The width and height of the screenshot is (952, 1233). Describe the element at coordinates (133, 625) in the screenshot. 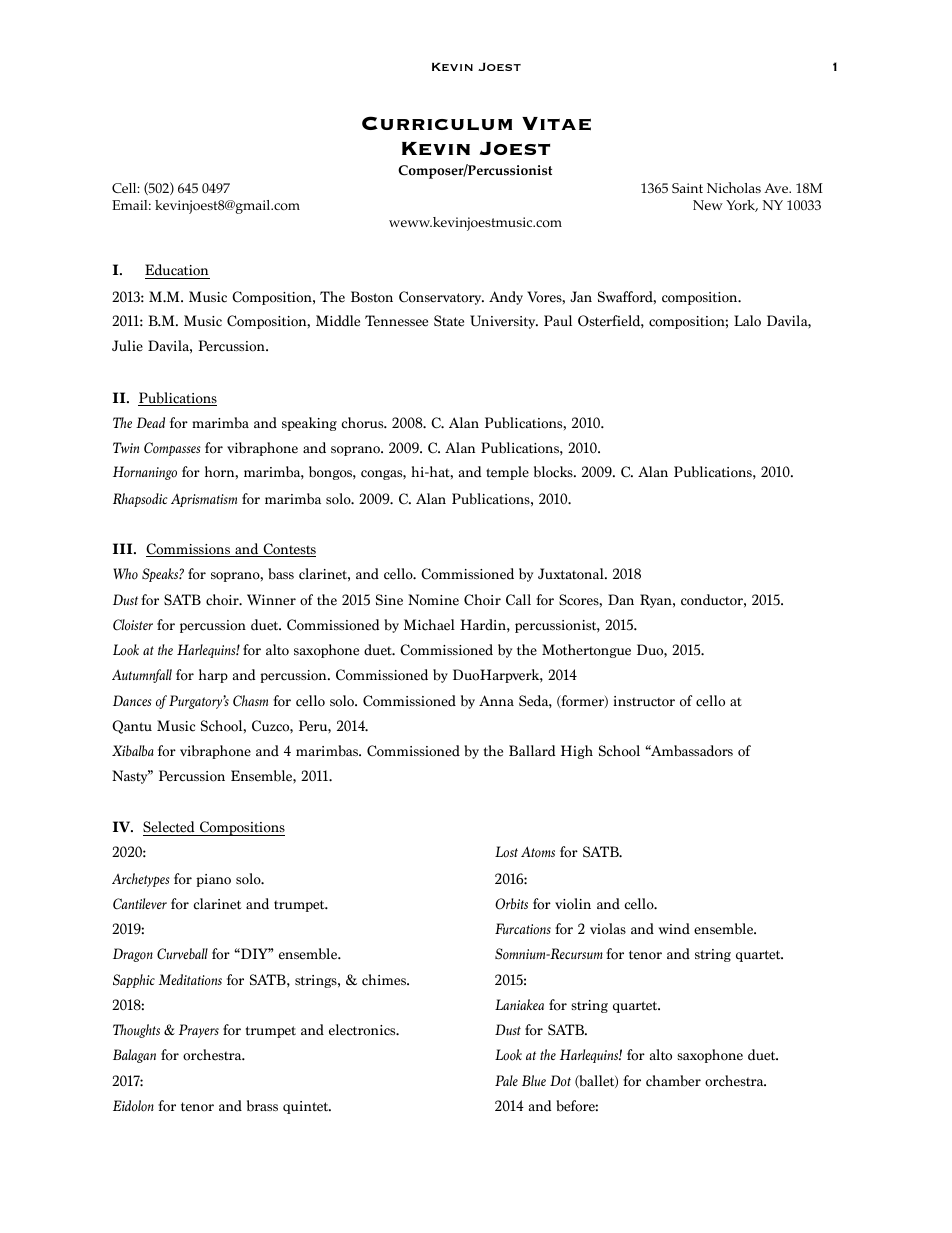

I see `Cloister` at that location.
